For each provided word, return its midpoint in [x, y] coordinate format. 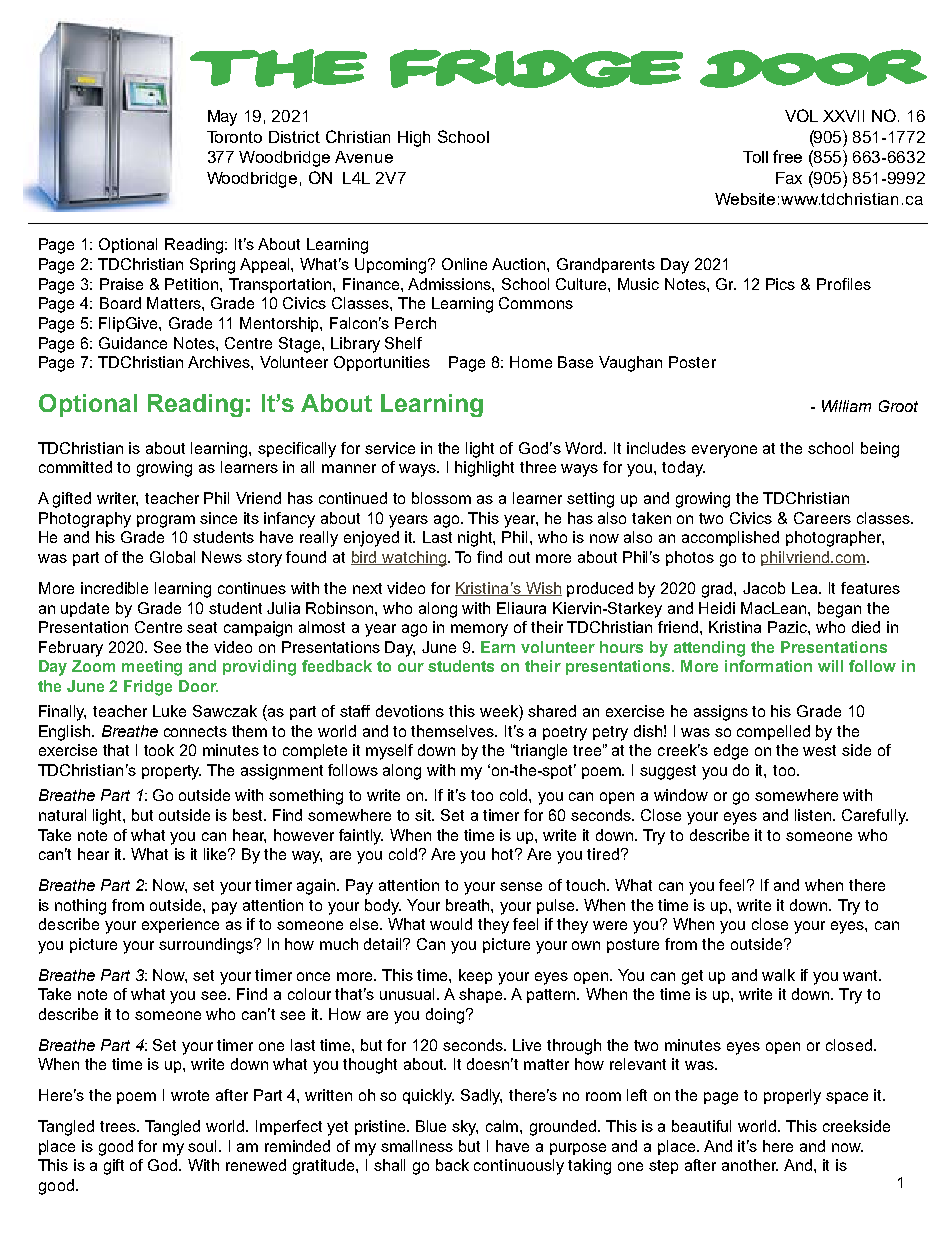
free [787, 156]
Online [464, 264]
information [768, 666]
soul [204, 1146]
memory [479, 630]
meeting [152, 668]
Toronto [234, 137]
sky [465, 1128]
